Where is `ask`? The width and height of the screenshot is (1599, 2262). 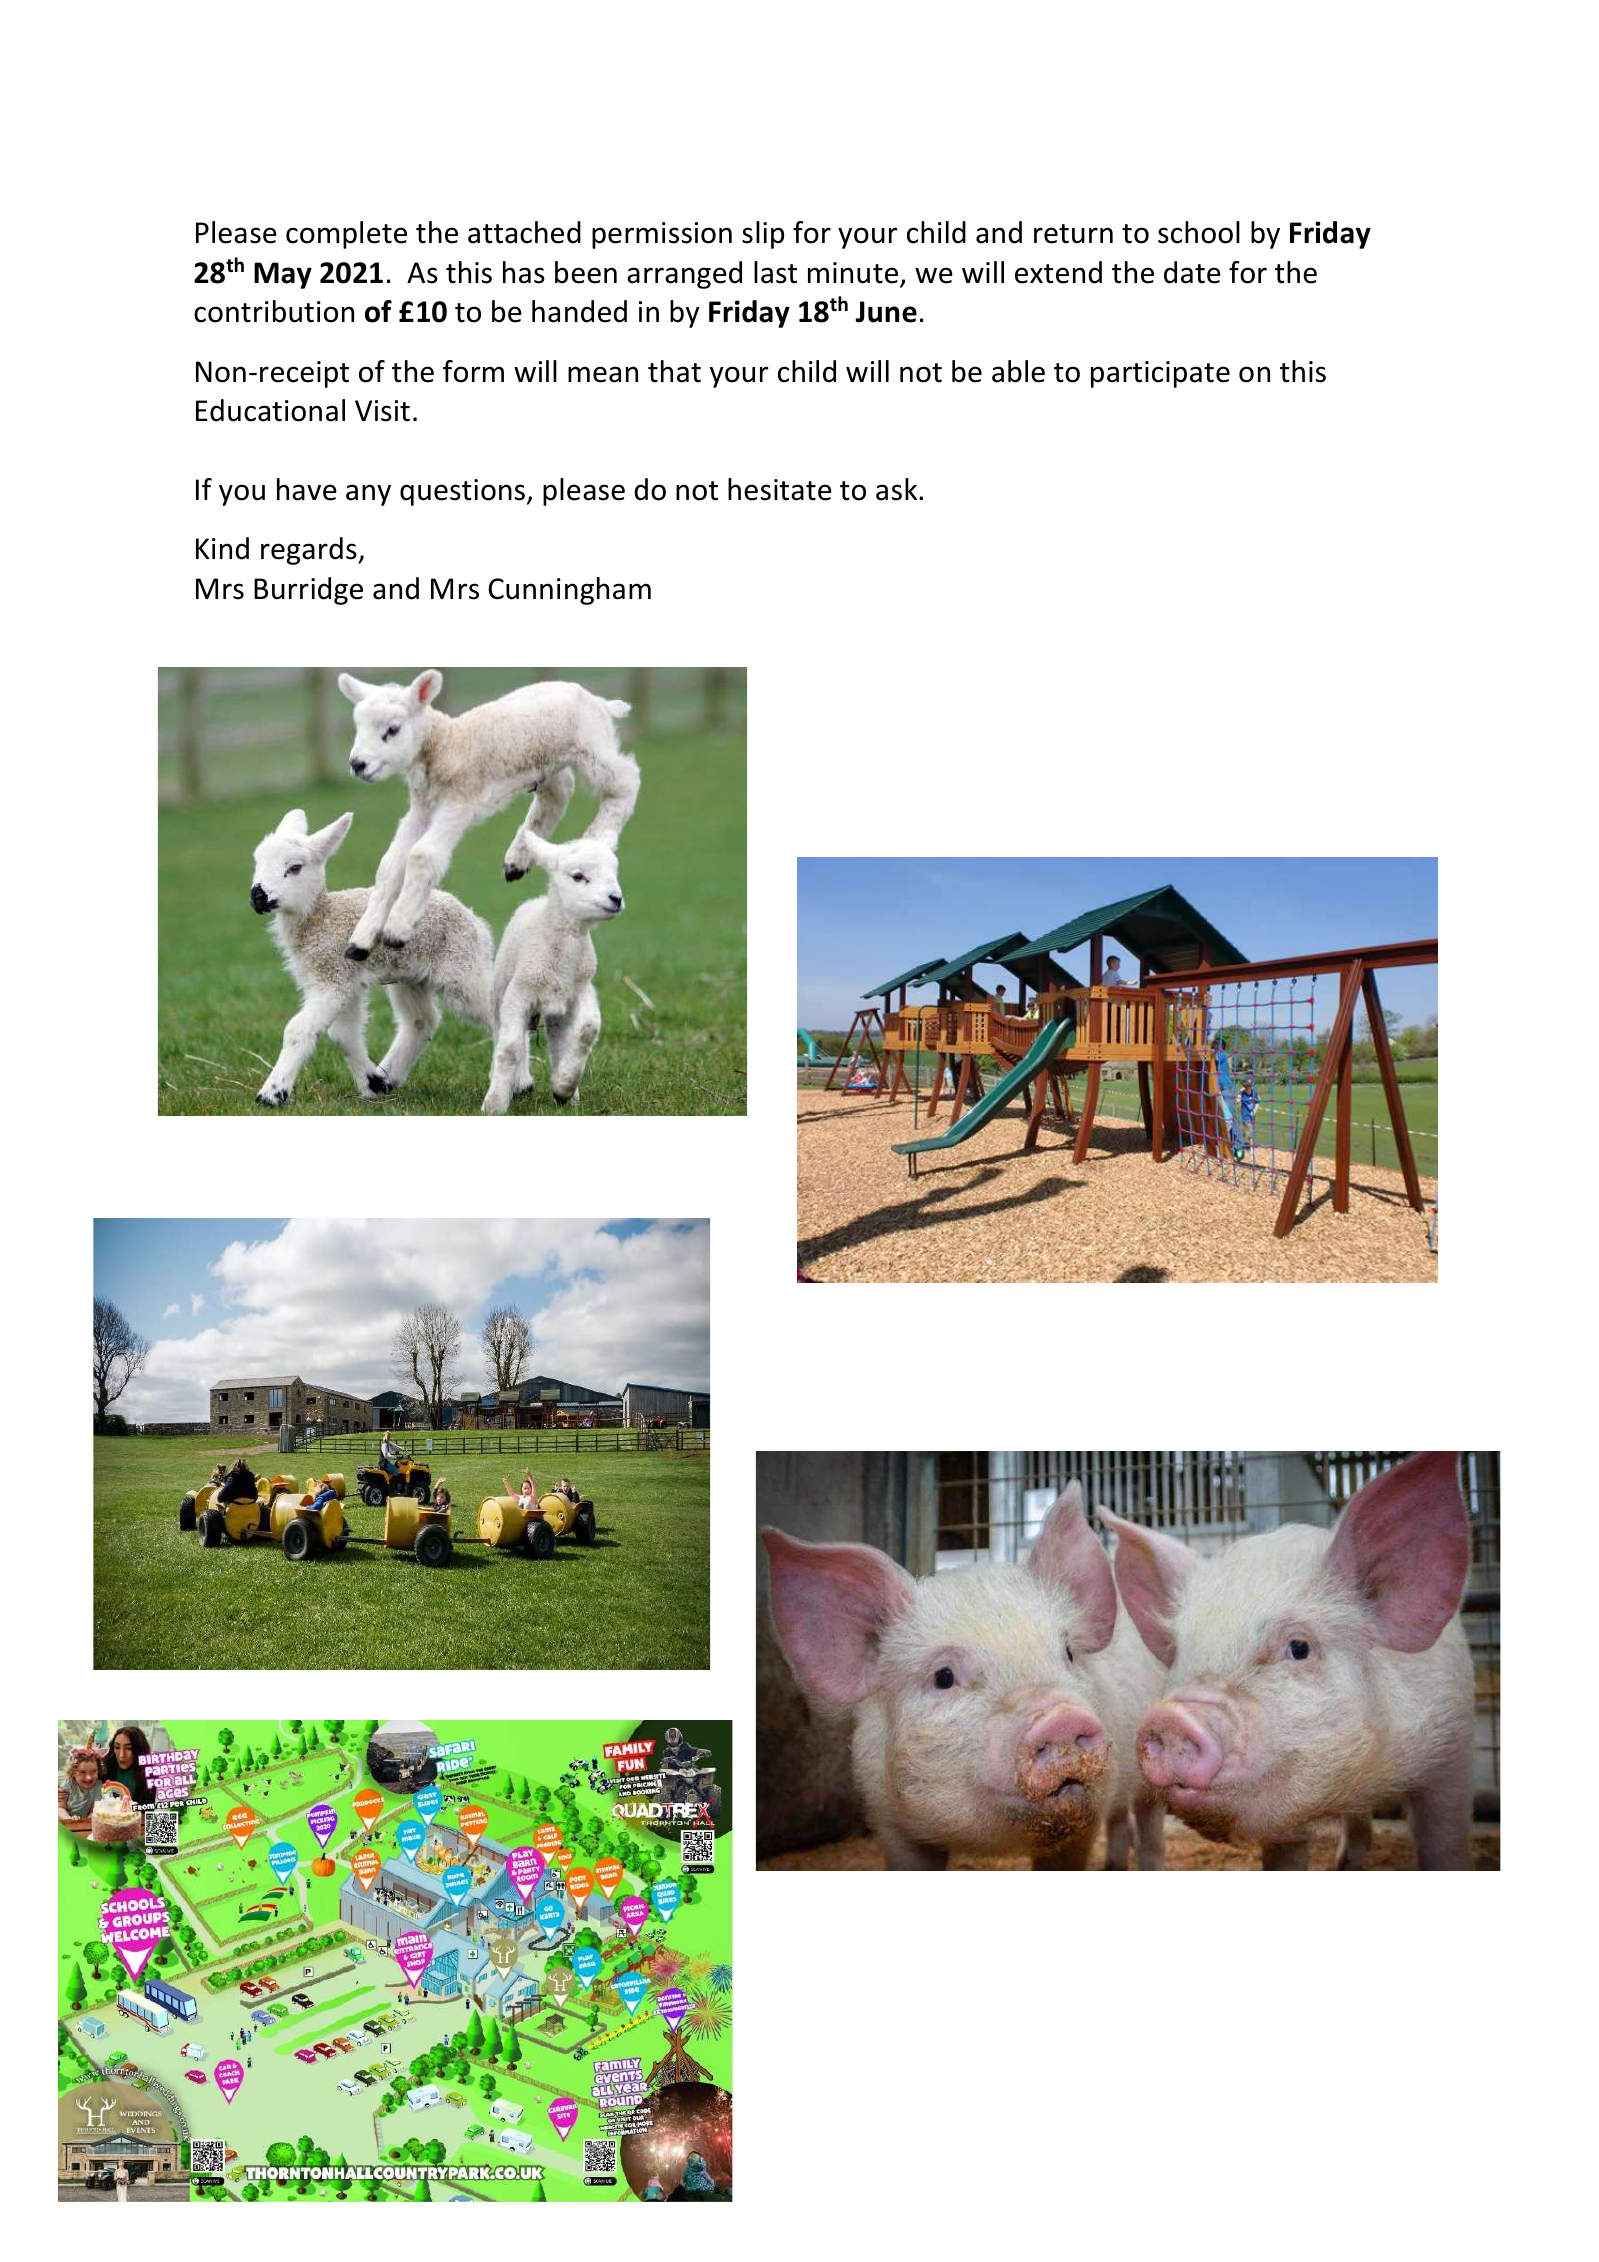 ask is located at coordinates (898, 489).
